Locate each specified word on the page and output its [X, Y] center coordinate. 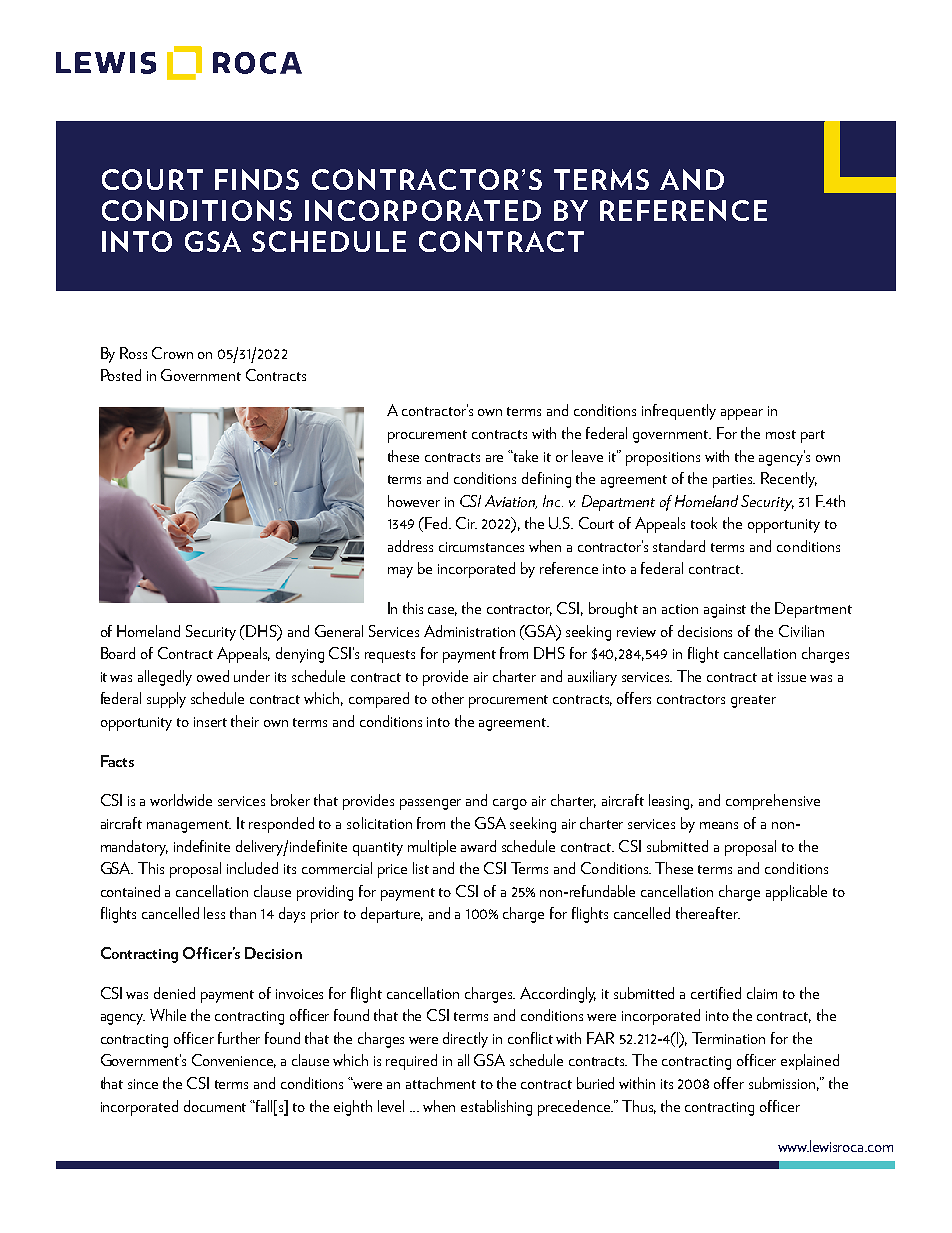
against [725, 611]
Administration [469, 631]
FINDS [257, 179]
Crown [172, 353]
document [215, 1106]
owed [213, 676]
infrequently [679, 412]
